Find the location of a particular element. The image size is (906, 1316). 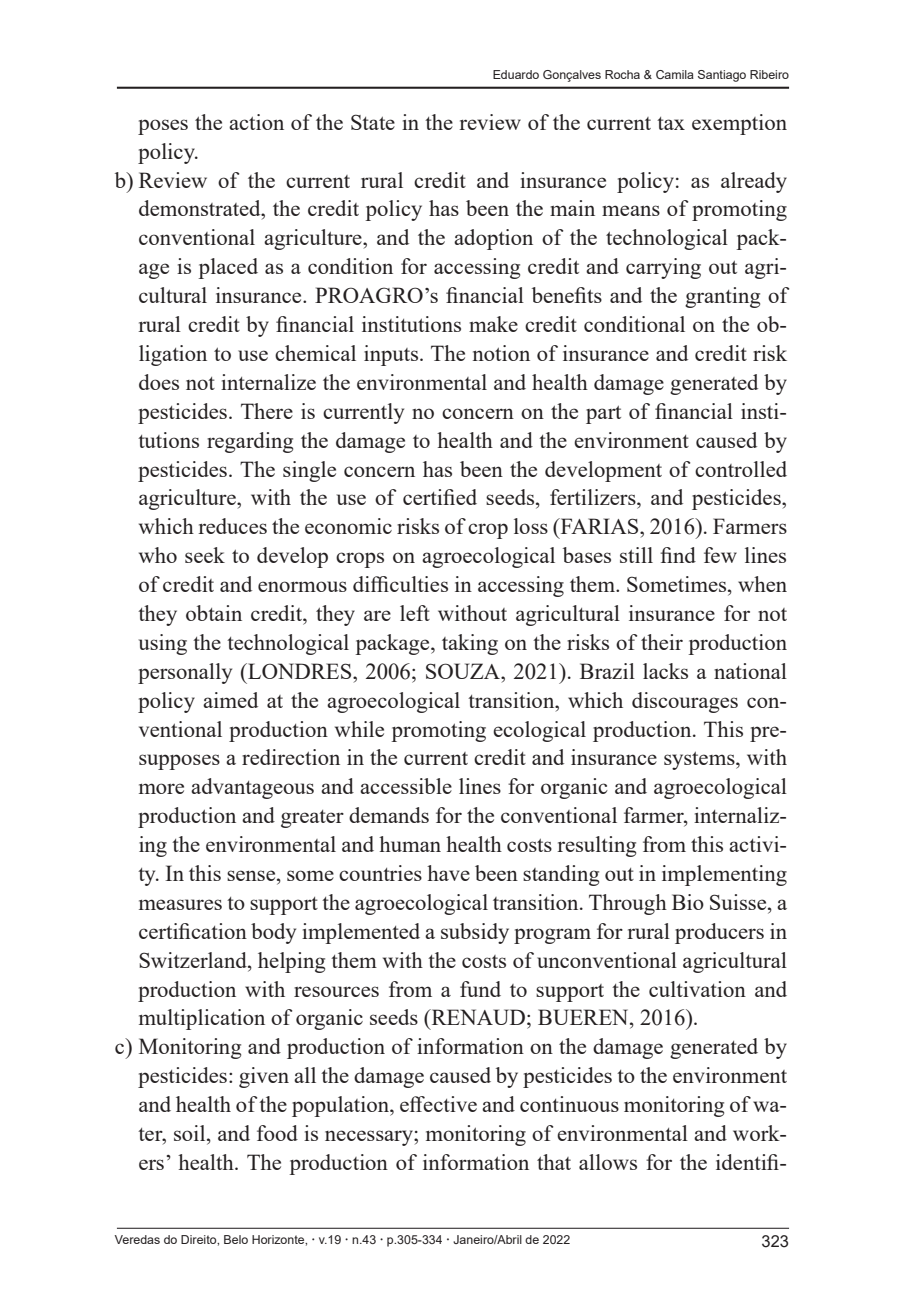

Eduardo is located at coordinates (516, 74).
